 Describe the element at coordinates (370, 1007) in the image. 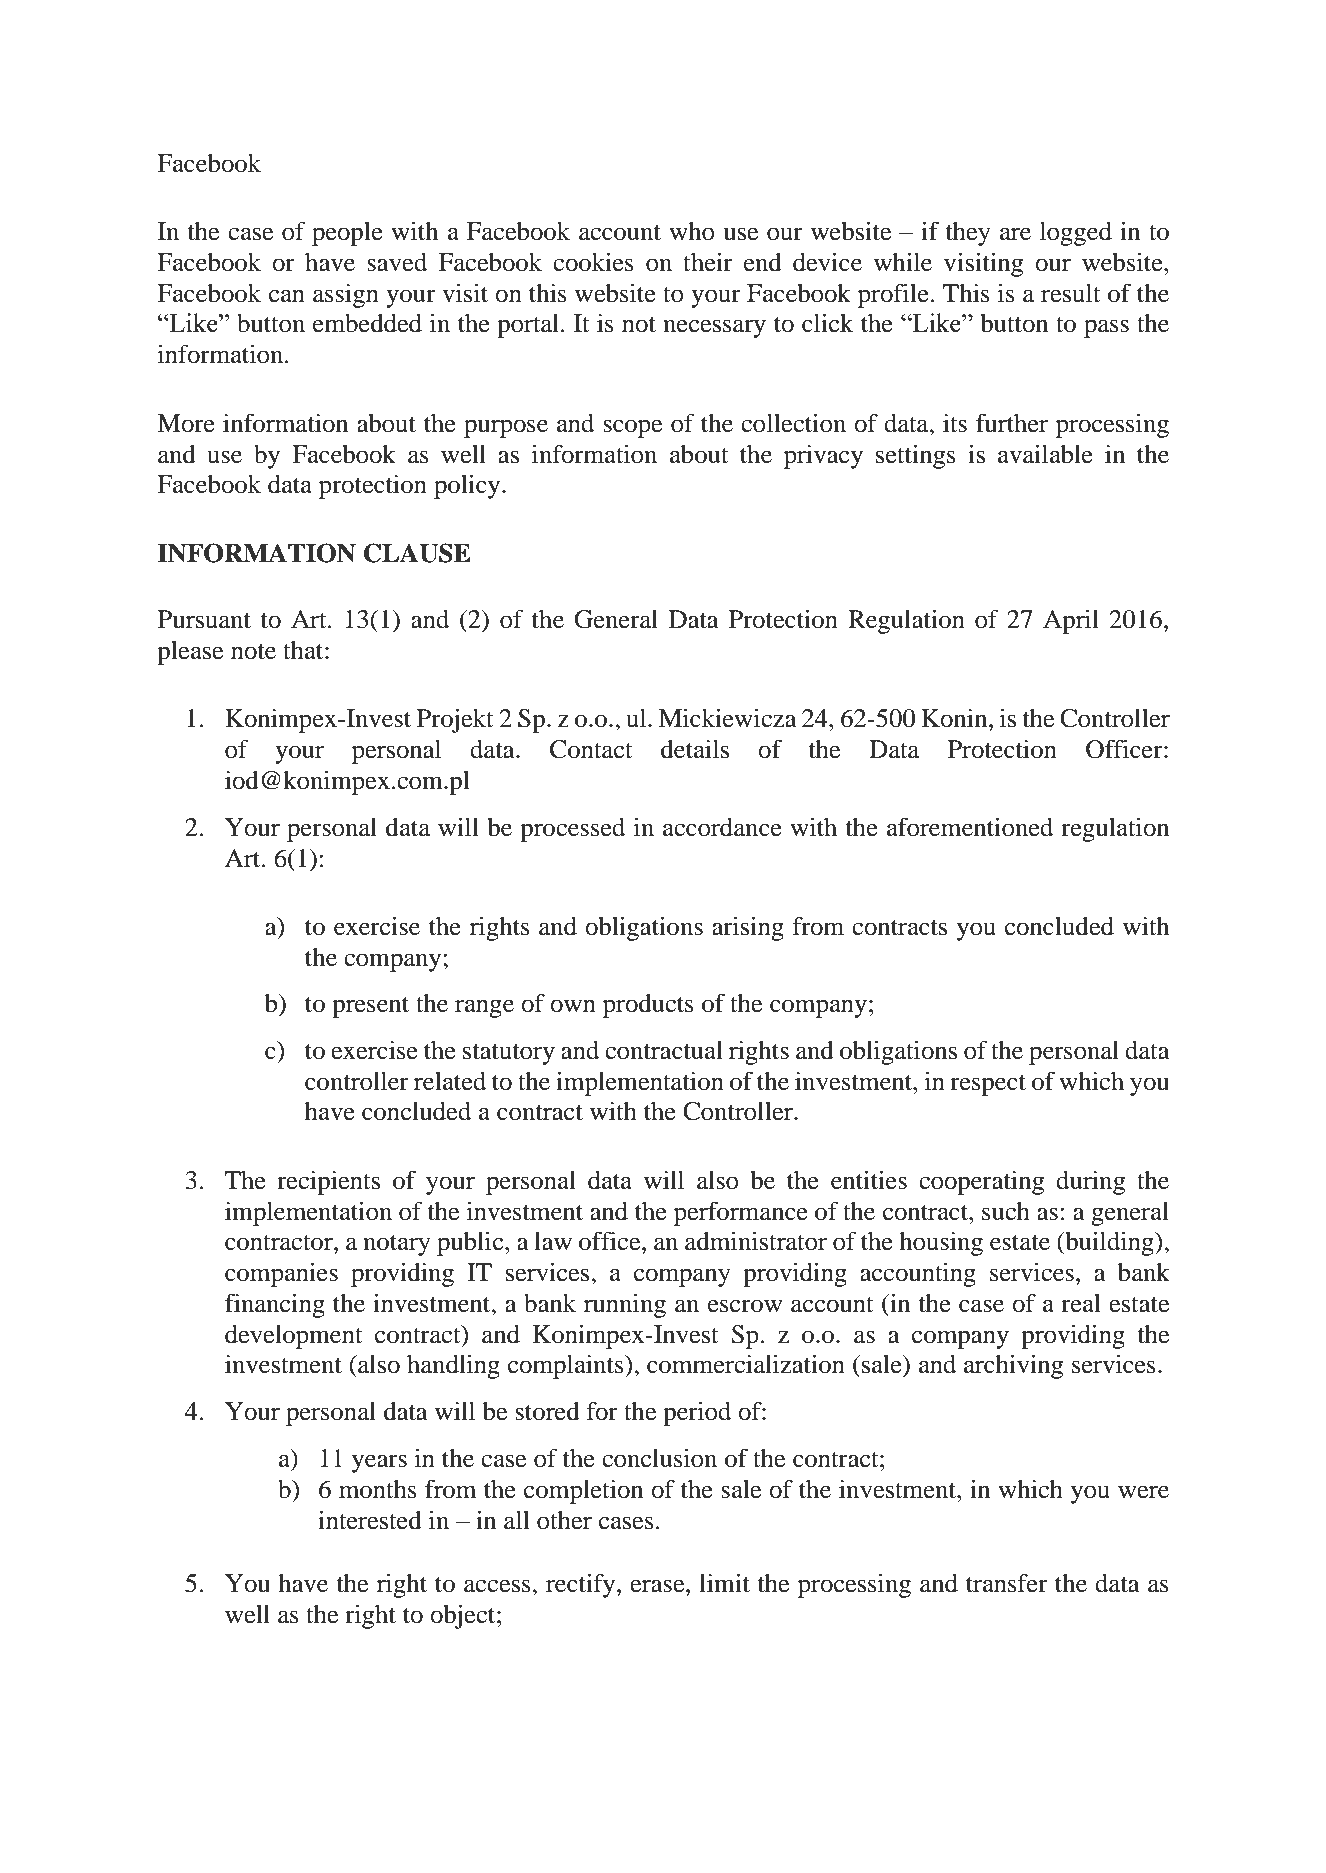

I see `present` at that location.
